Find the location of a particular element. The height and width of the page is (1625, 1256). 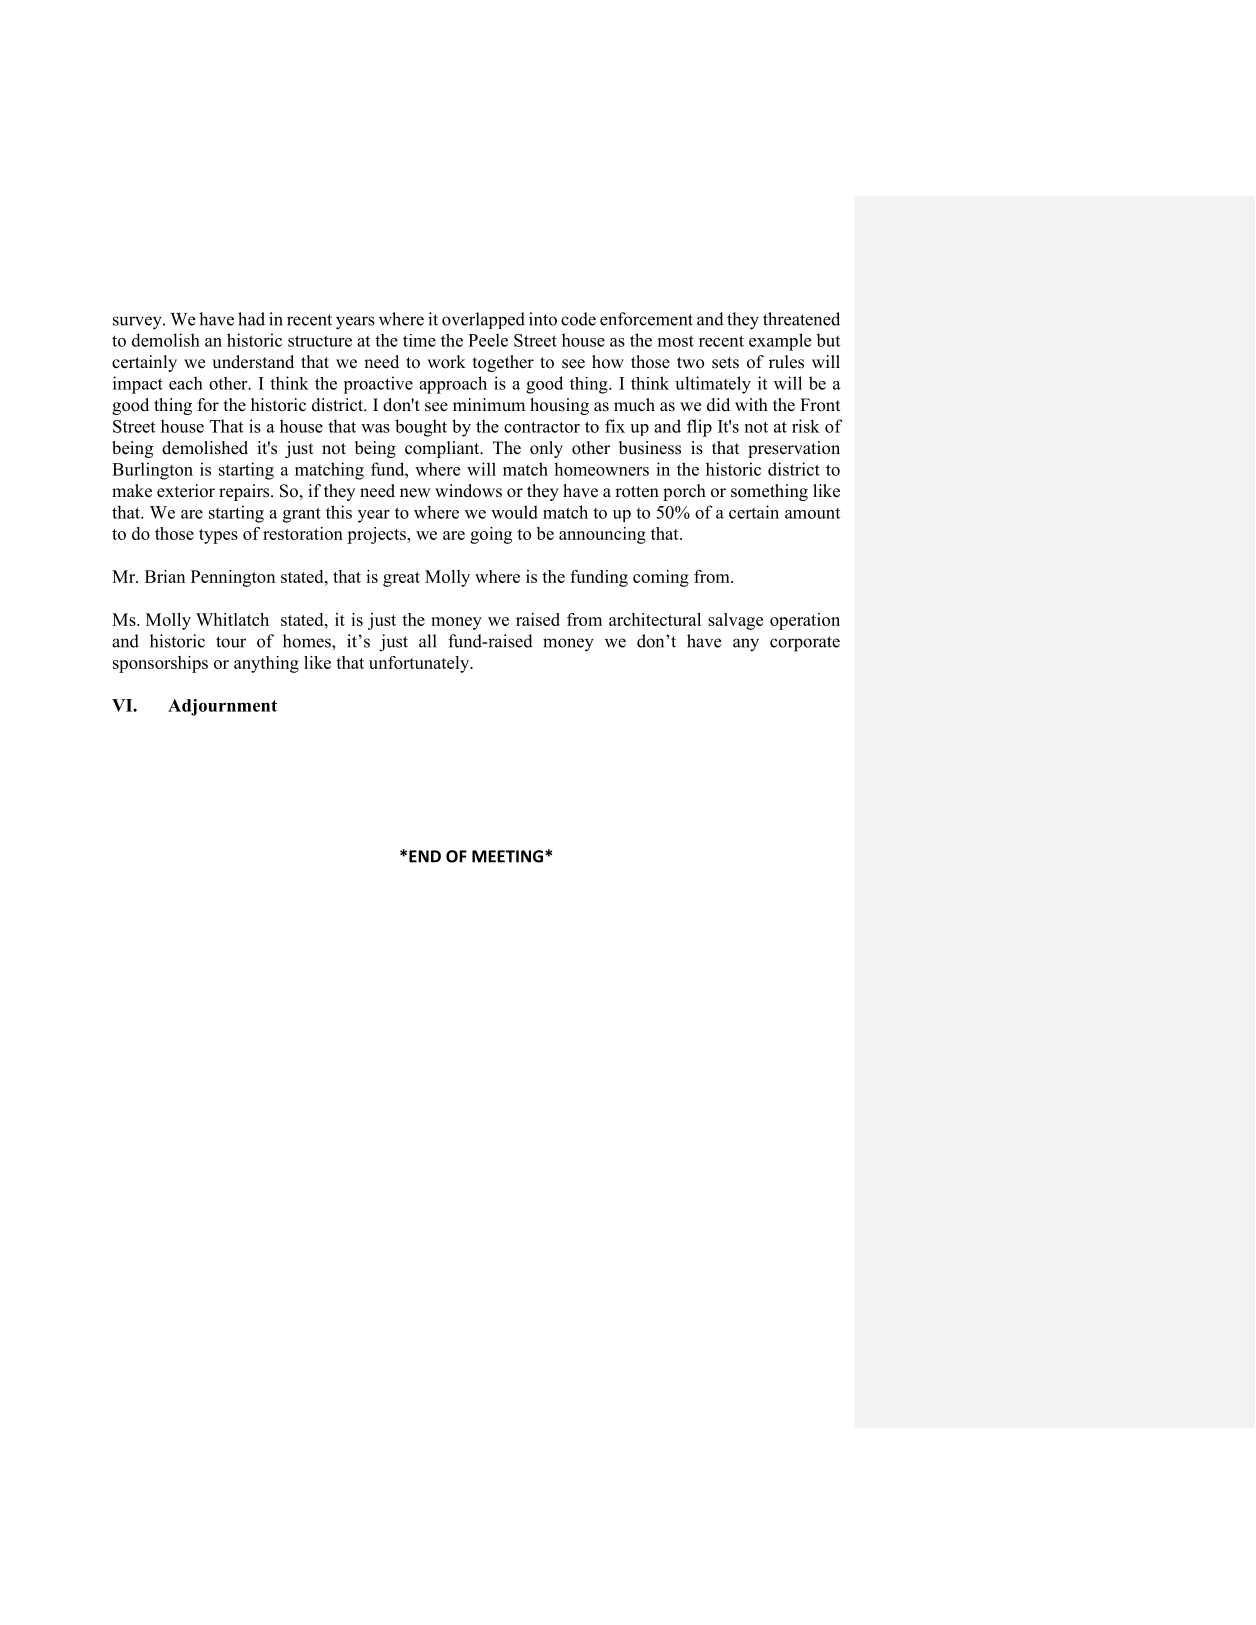

example is located at coordinates (780, 342).
